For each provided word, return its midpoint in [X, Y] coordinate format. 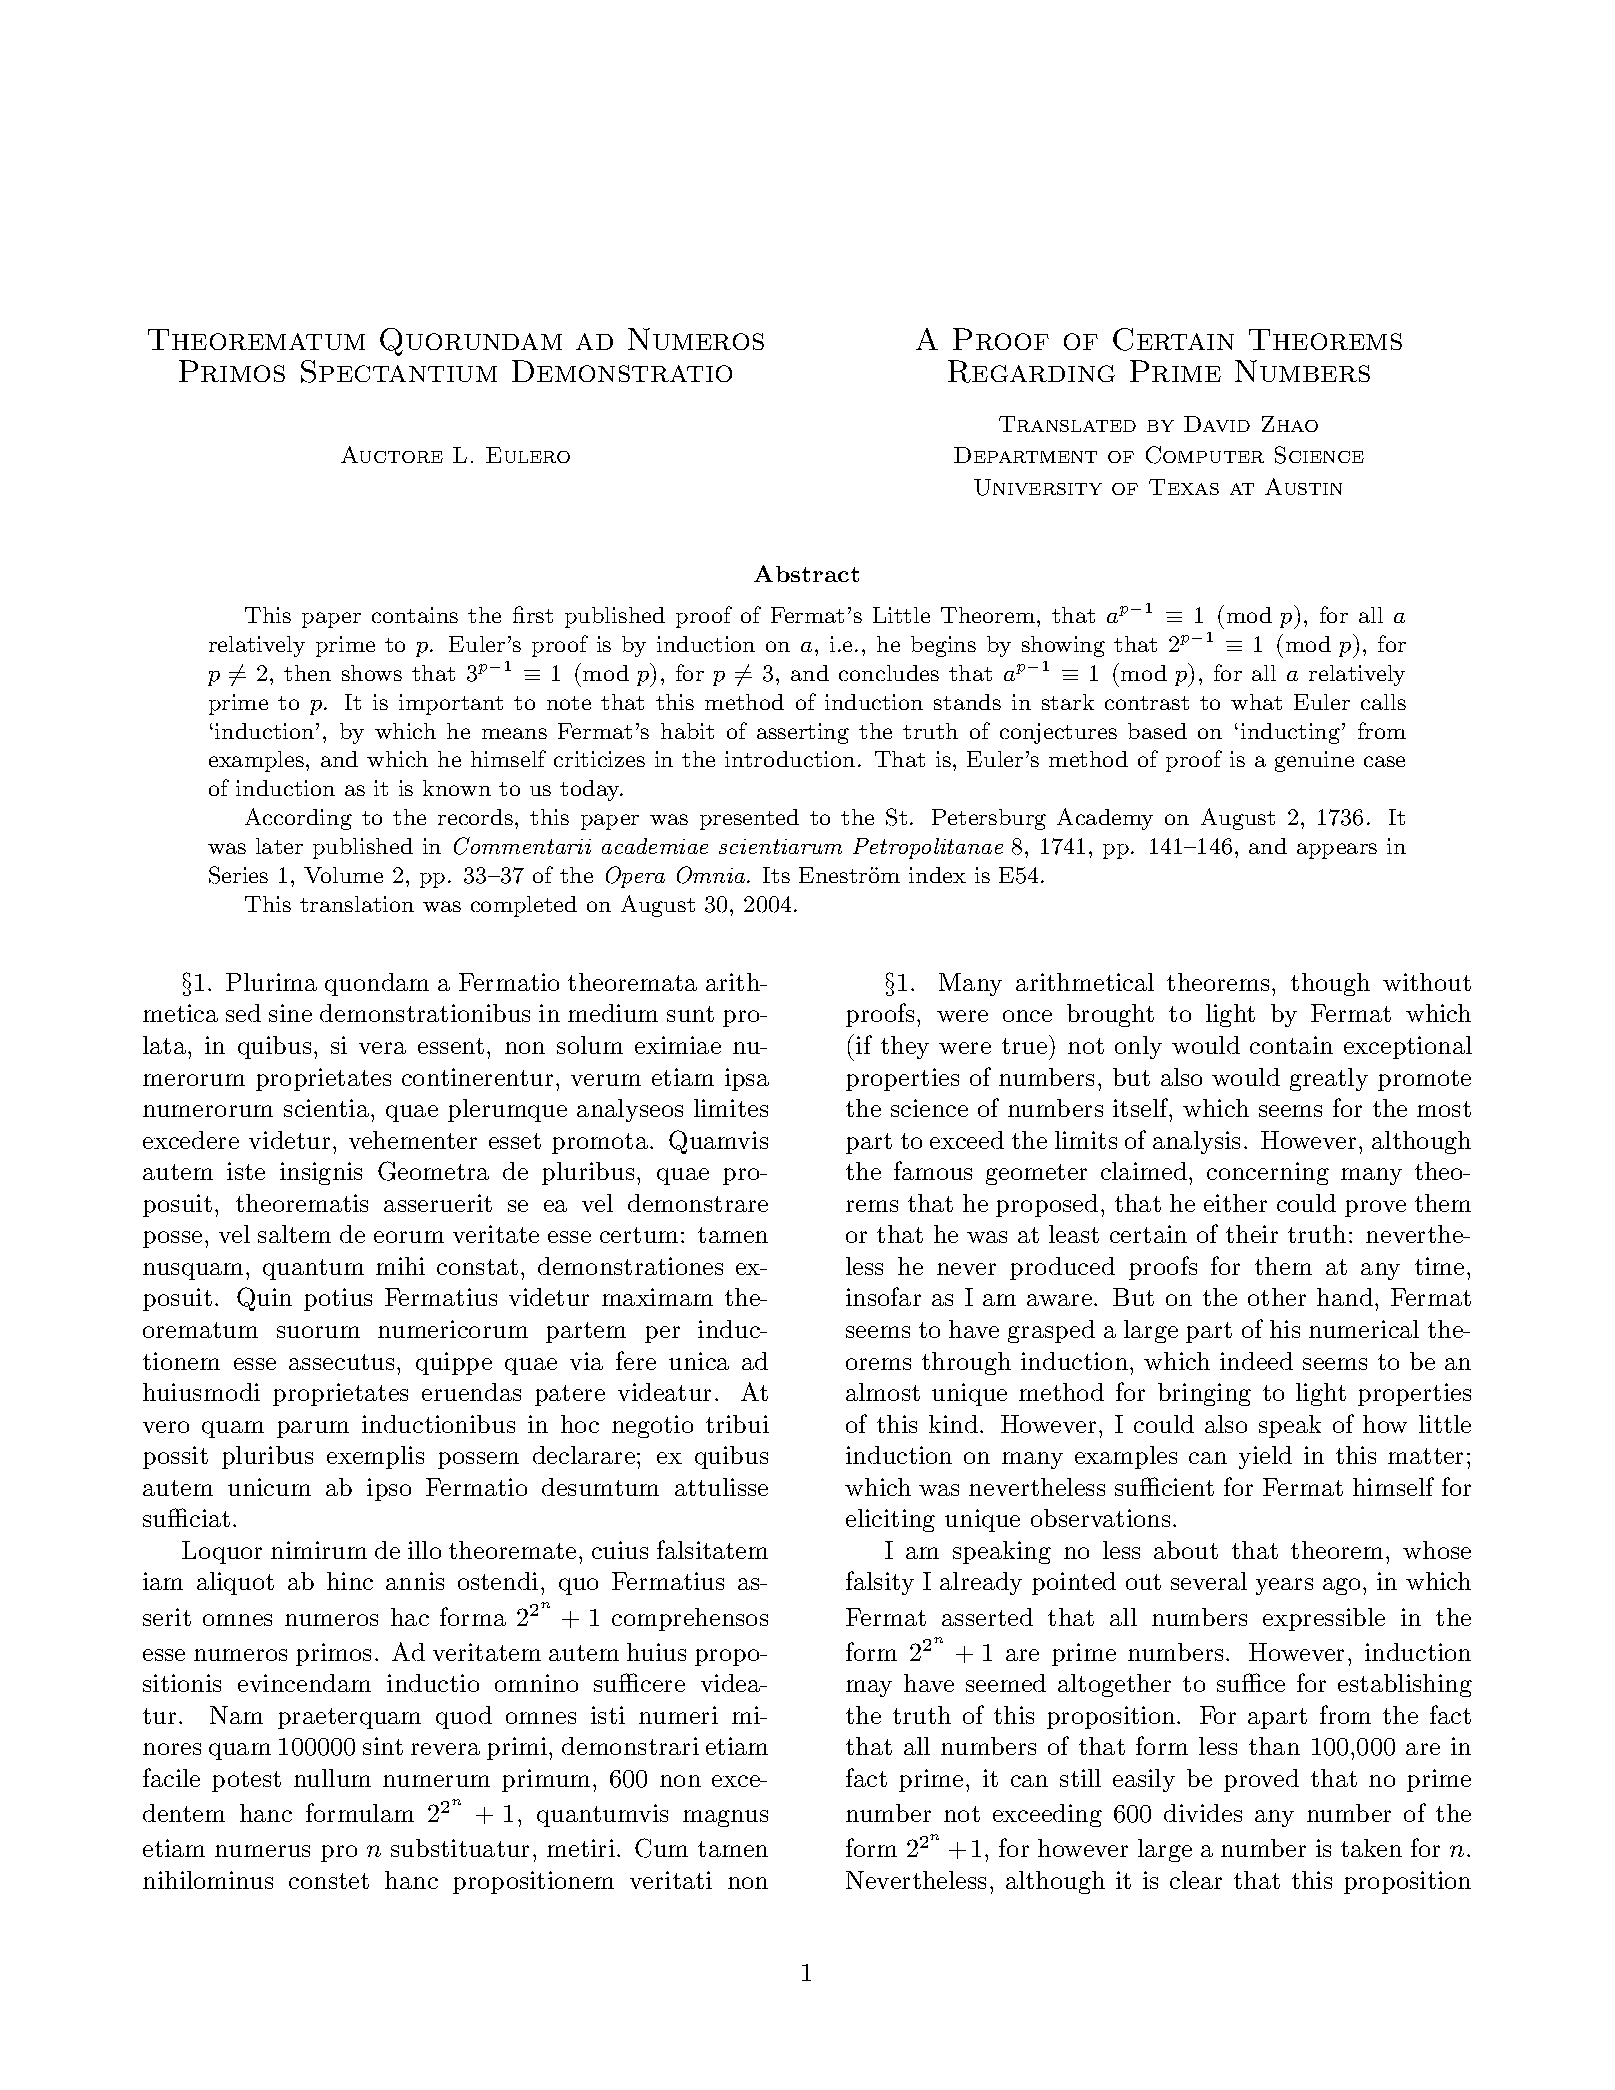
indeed [1256, 1361]
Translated [1067, 424]
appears [1337, 851]
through [966, 1363]
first [533, 614]
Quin [264, 1299]
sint [383, 1746]
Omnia [712, 875]
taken [1371, 1848]
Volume [343, 875]
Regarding [1031, 371]
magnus [725, 1818]
